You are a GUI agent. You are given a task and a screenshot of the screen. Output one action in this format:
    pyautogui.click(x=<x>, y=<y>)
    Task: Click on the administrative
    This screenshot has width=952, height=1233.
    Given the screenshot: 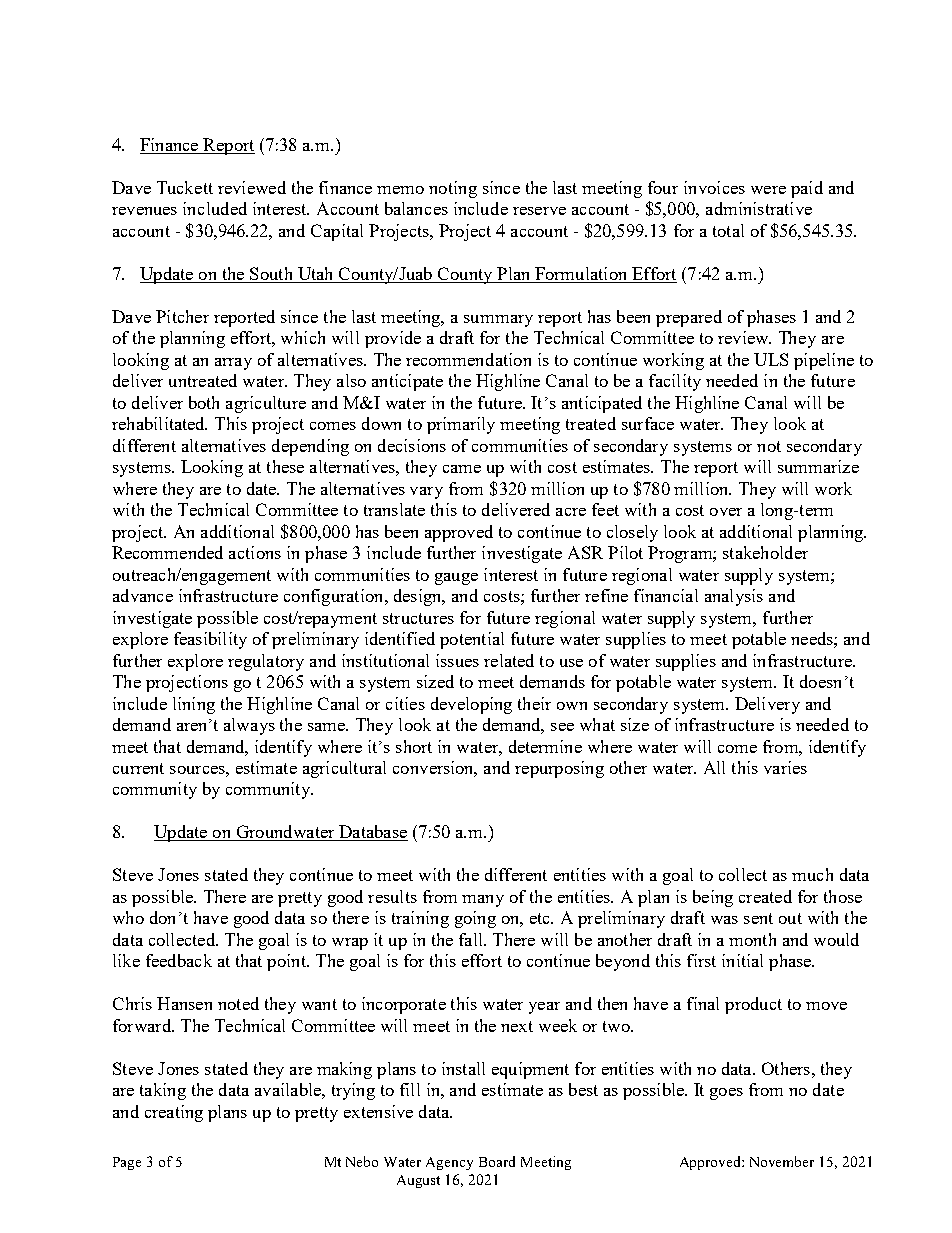 What is the action you would take?
    pyautogui.click(x=759, y=208)
